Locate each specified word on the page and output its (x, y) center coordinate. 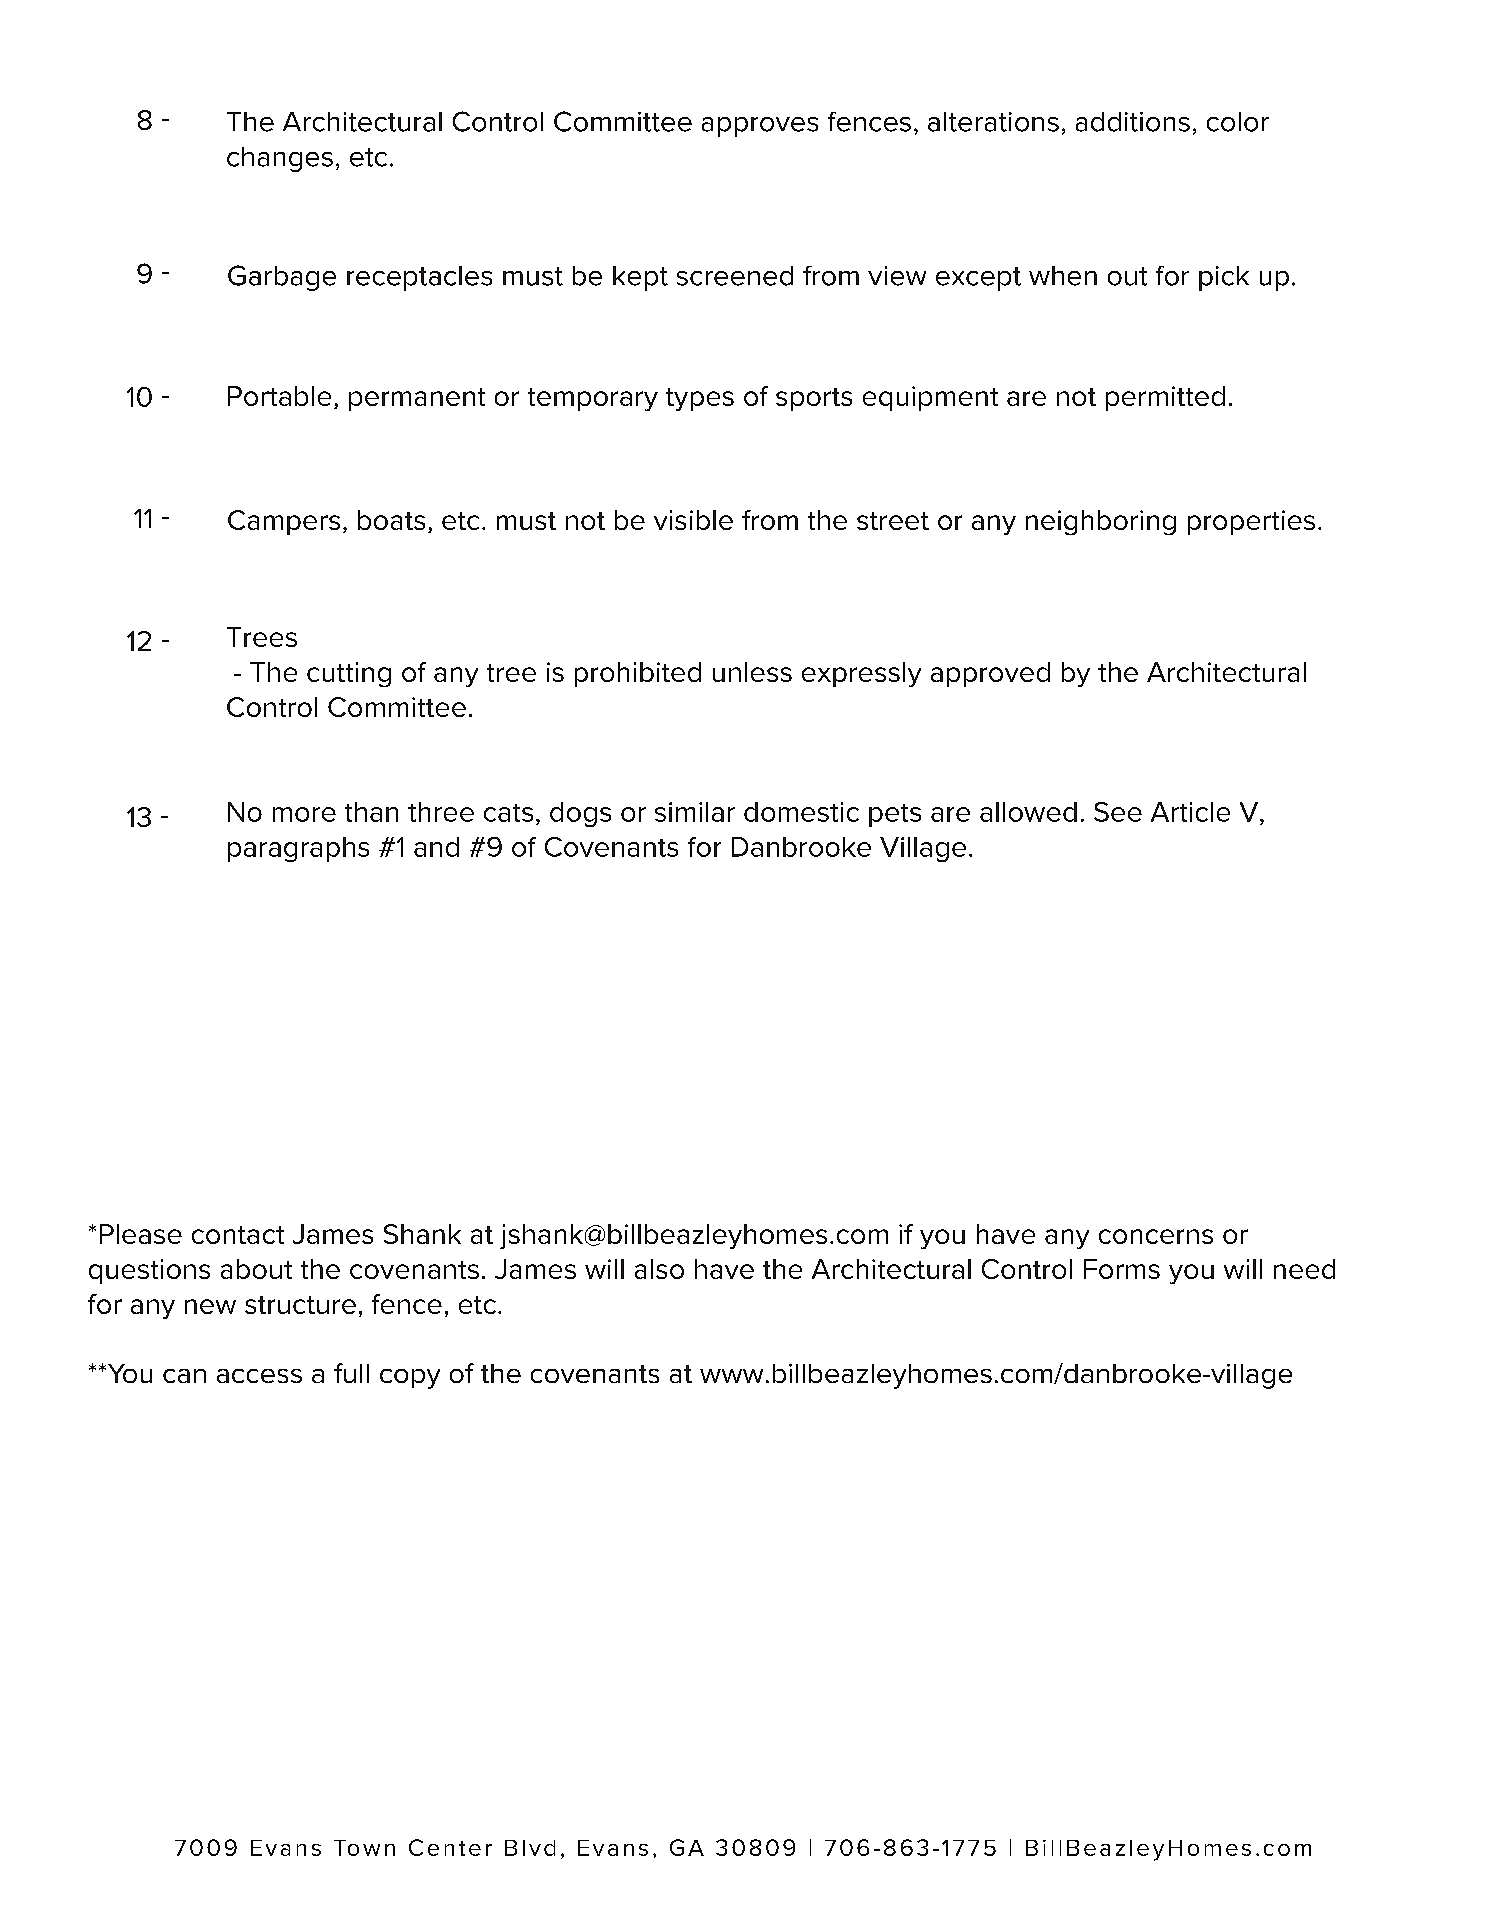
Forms (1122, 1269)
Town (364, 1848)
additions (1133, 122)
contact (238, 1235)
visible (693, 520)
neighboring (1101, 522)
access (259, 1376)
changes (280, 159)
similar (695, 812)
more (304, 814)
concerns (1156, 1236)
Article (1190, 812)
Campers (284, 522)
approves (760, 127)
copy (410, 1379)
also (659, 1269)
